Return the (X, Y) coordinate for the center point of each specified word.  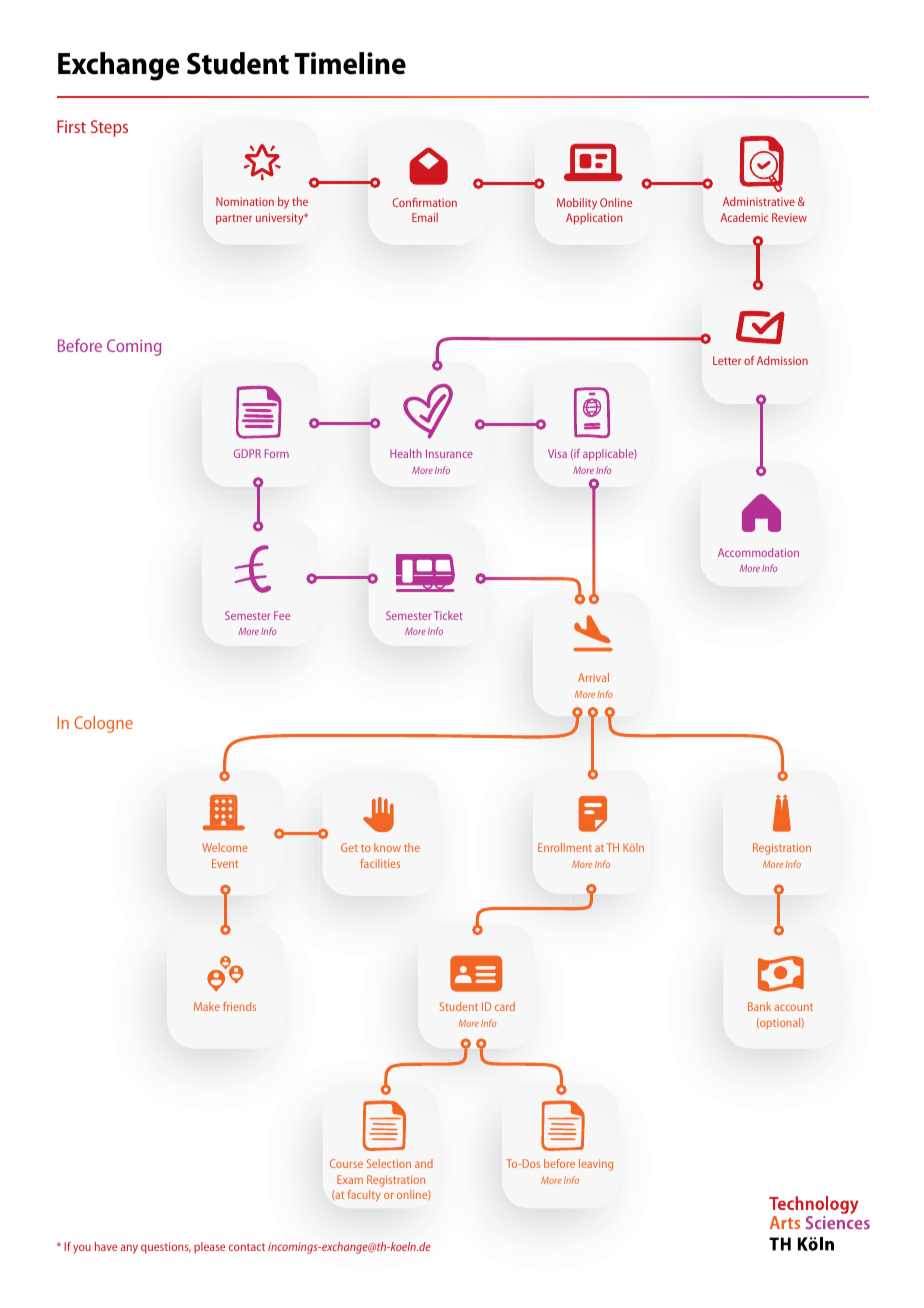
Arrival (593, 677)
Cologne (103, 724)
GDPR (247, 453)
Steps (109, 128)
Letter (727, 360)
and (424, 1163)
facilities (380, 863)
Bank (759, 1006)
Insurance (449, 453)
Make (207, 1006)
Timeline (350, 63)
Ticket (448, 615)
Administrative (759, 201)
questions (166, 1248)
